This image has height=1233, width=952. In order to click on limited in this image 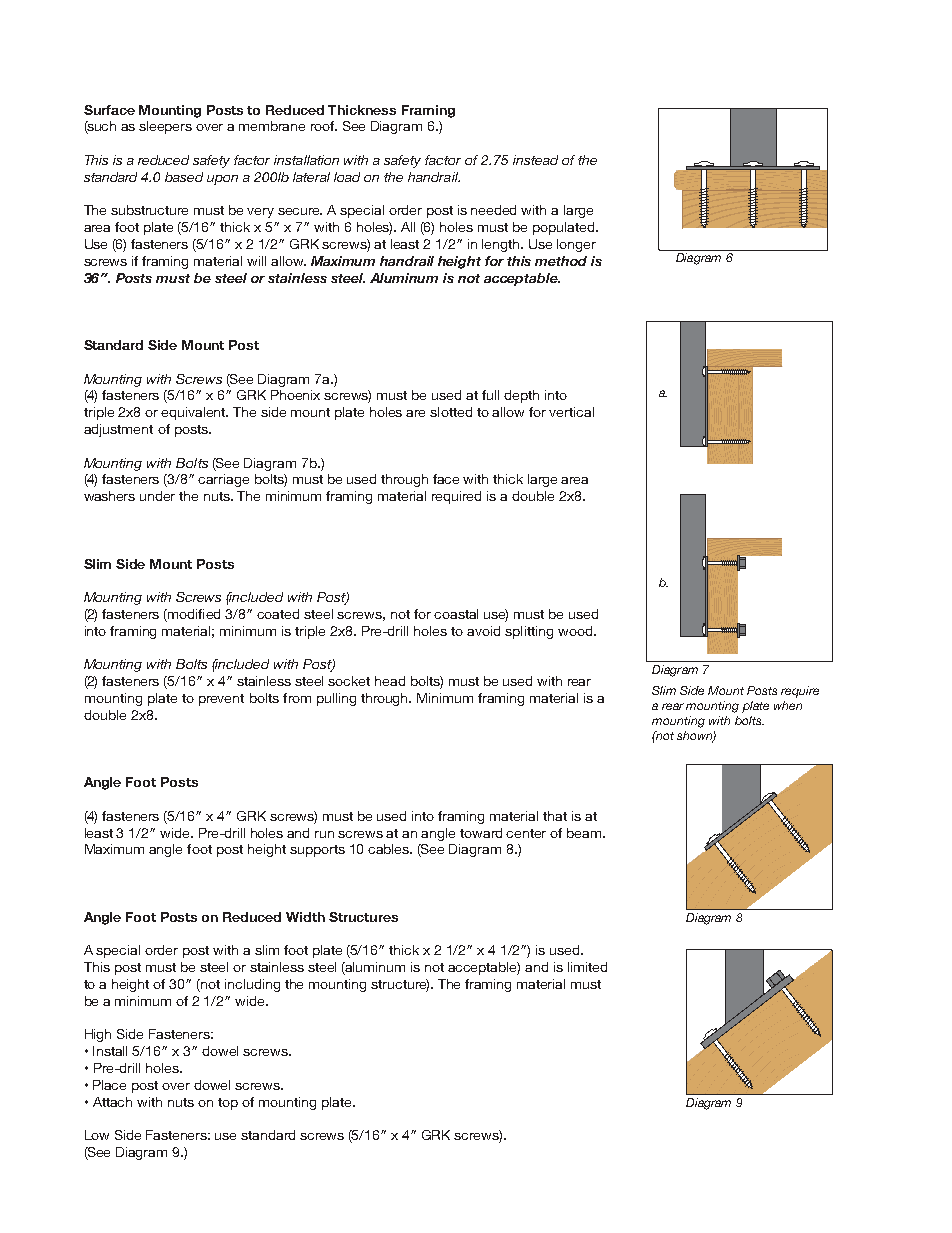, I will do `click(587, 967)`.
